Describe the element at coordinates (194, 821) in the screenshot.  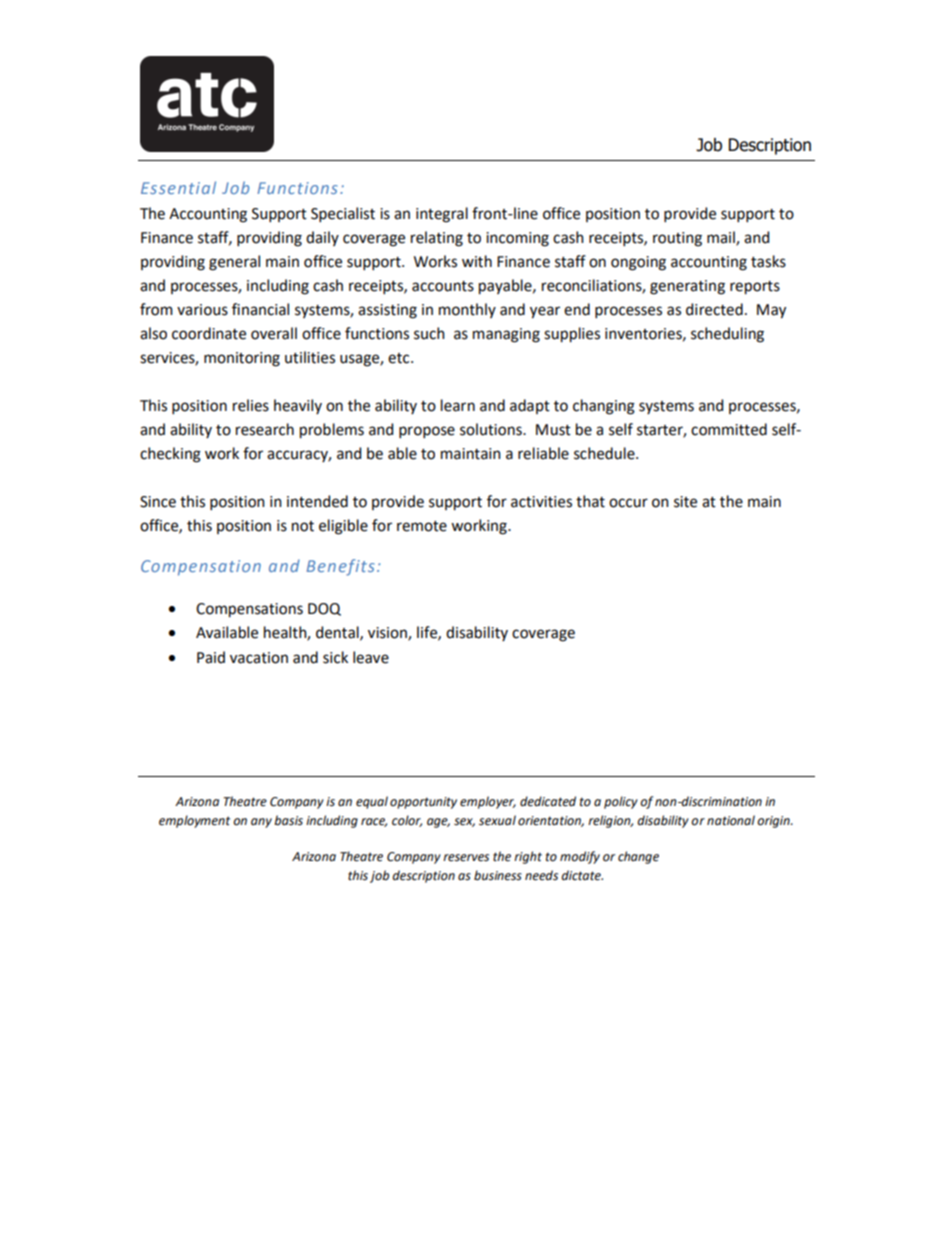
I see `employment` at that location.
